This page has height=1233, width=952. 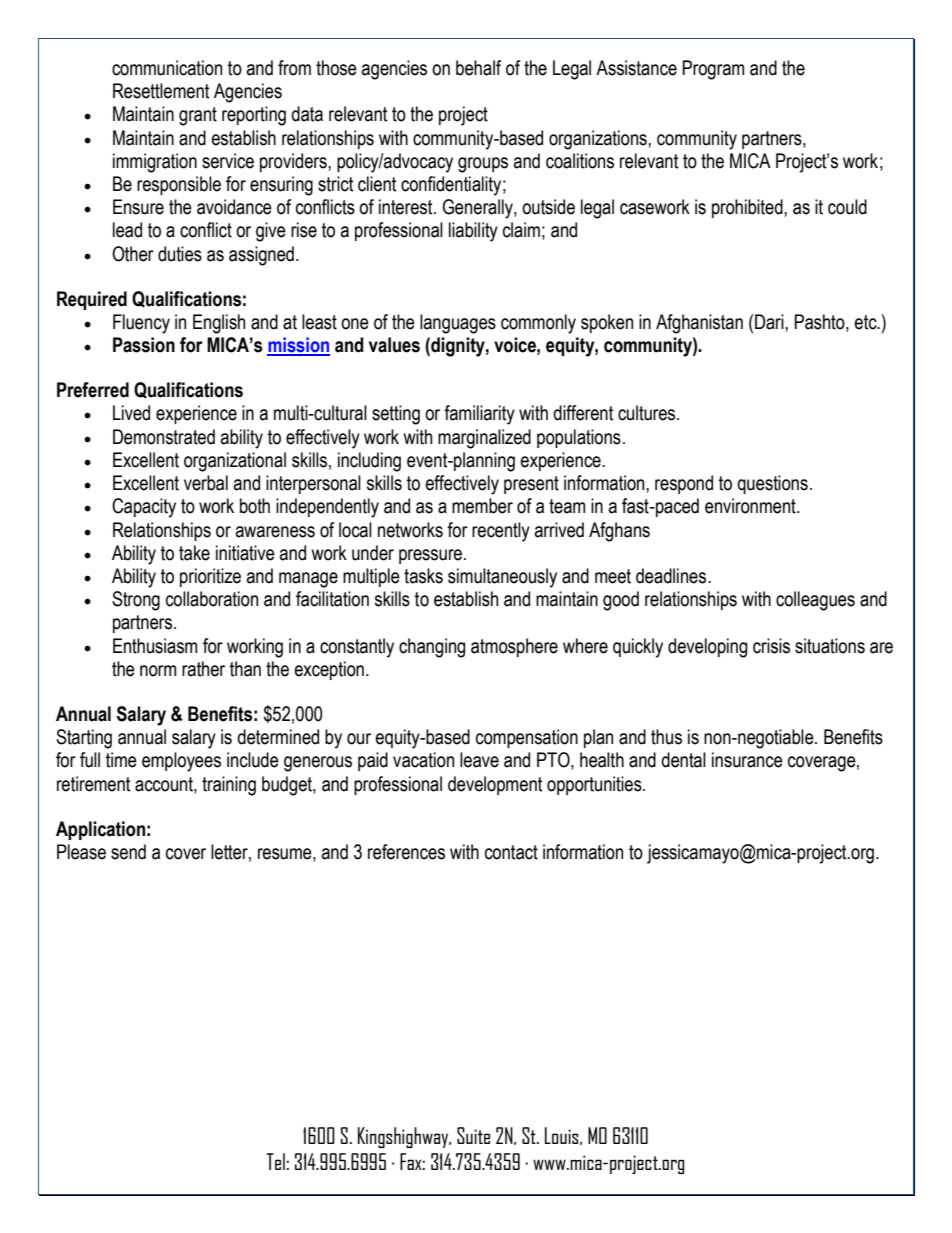 I want to click on employees, so click(x=181, y=762).
